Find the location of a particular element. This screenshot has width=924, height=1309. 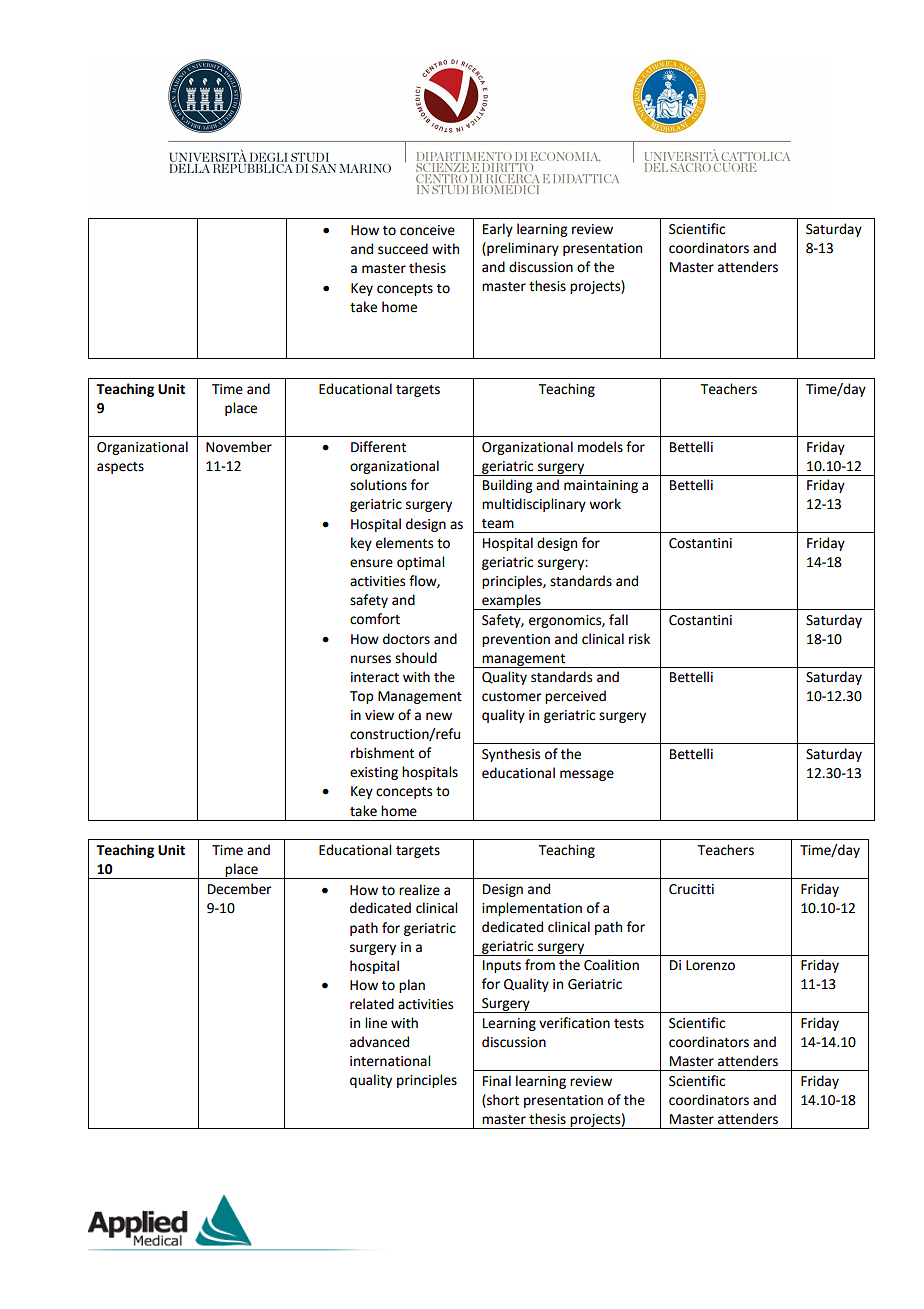

advanced is located at coordinates (379, 1042).
